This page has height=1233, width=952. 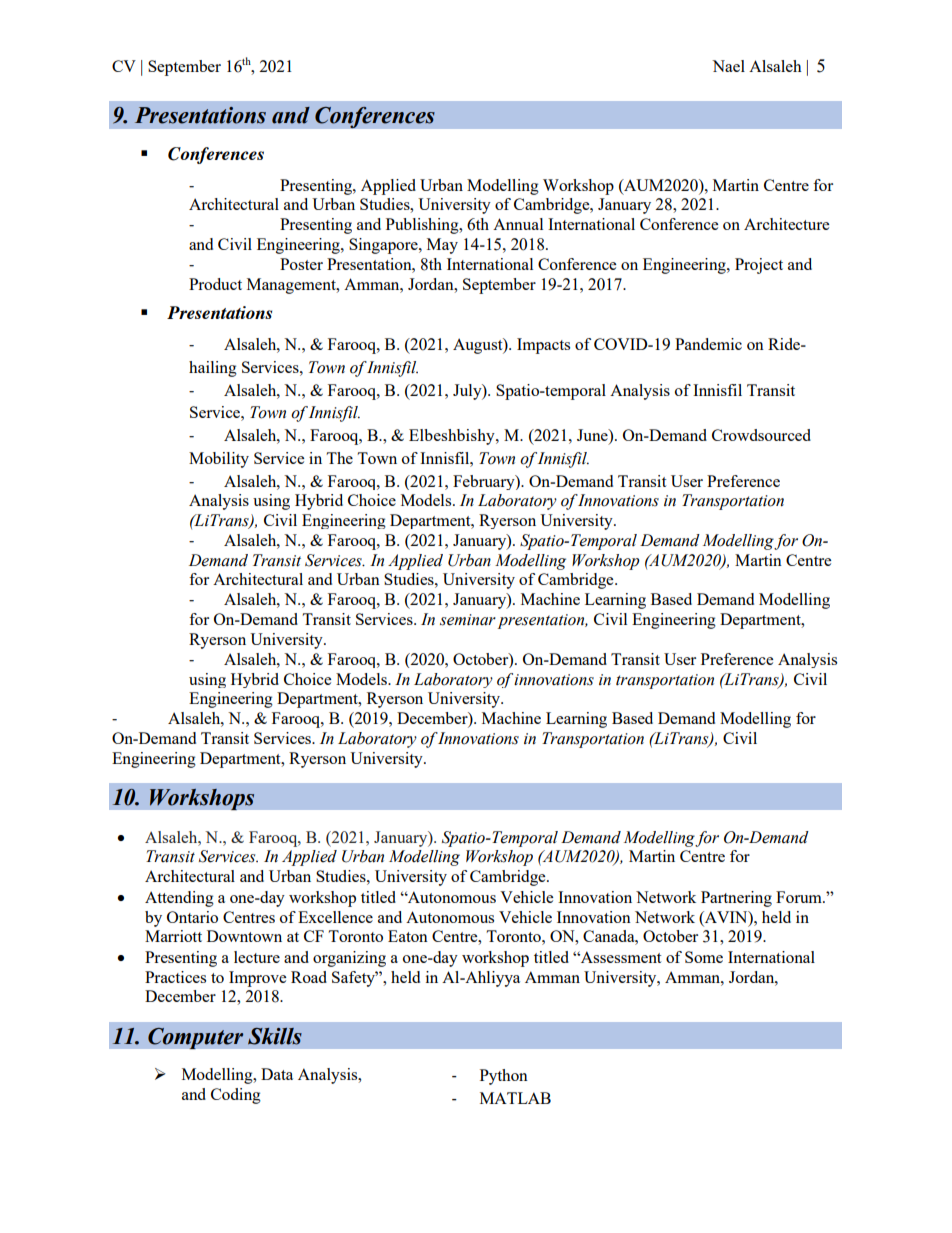 What do you see at coordinates (504, 1077) in the page?
I see `Python` at bounding box center [504, 1077].
